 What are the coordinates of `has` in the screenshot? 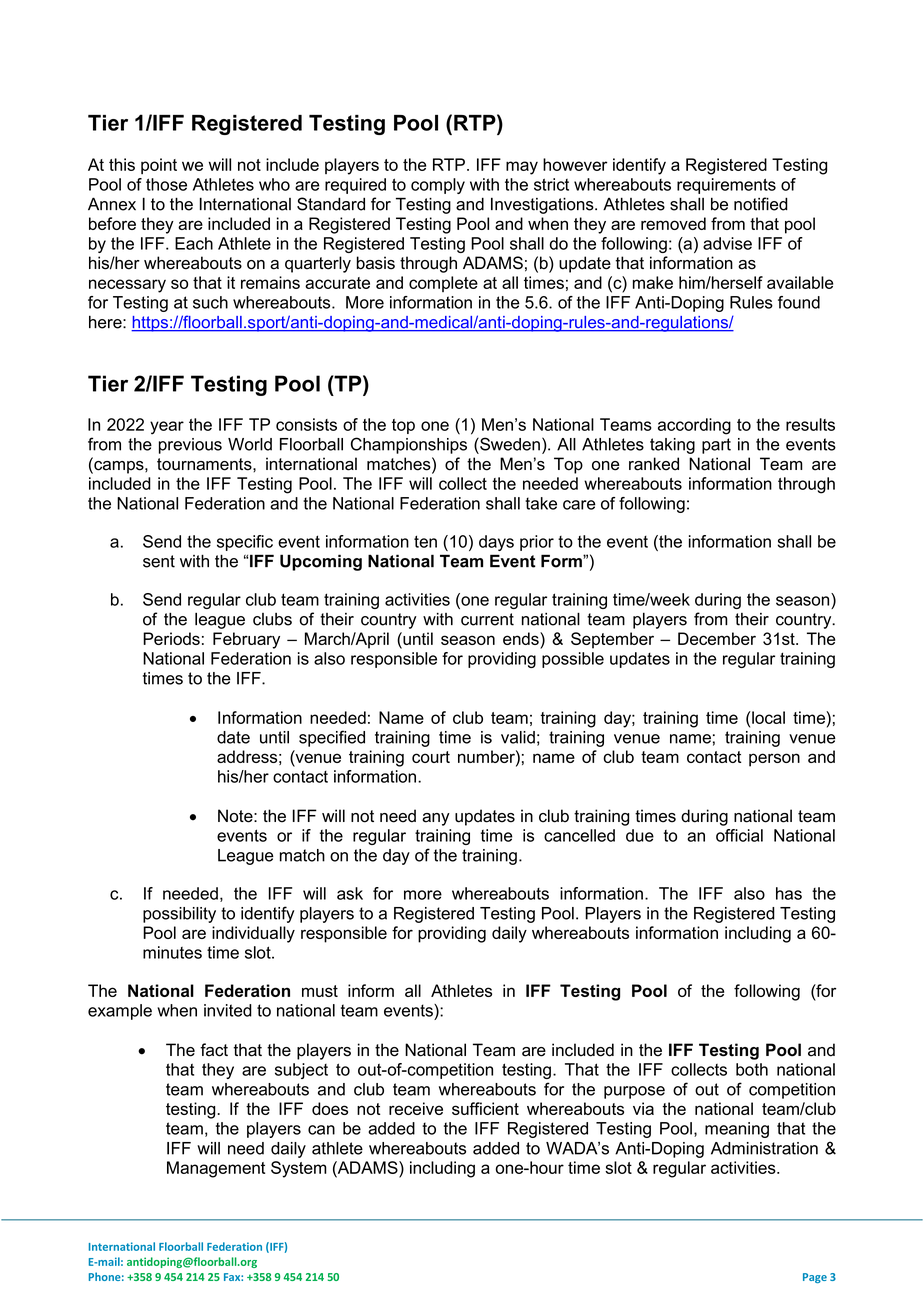 It's located at (789, 893).
